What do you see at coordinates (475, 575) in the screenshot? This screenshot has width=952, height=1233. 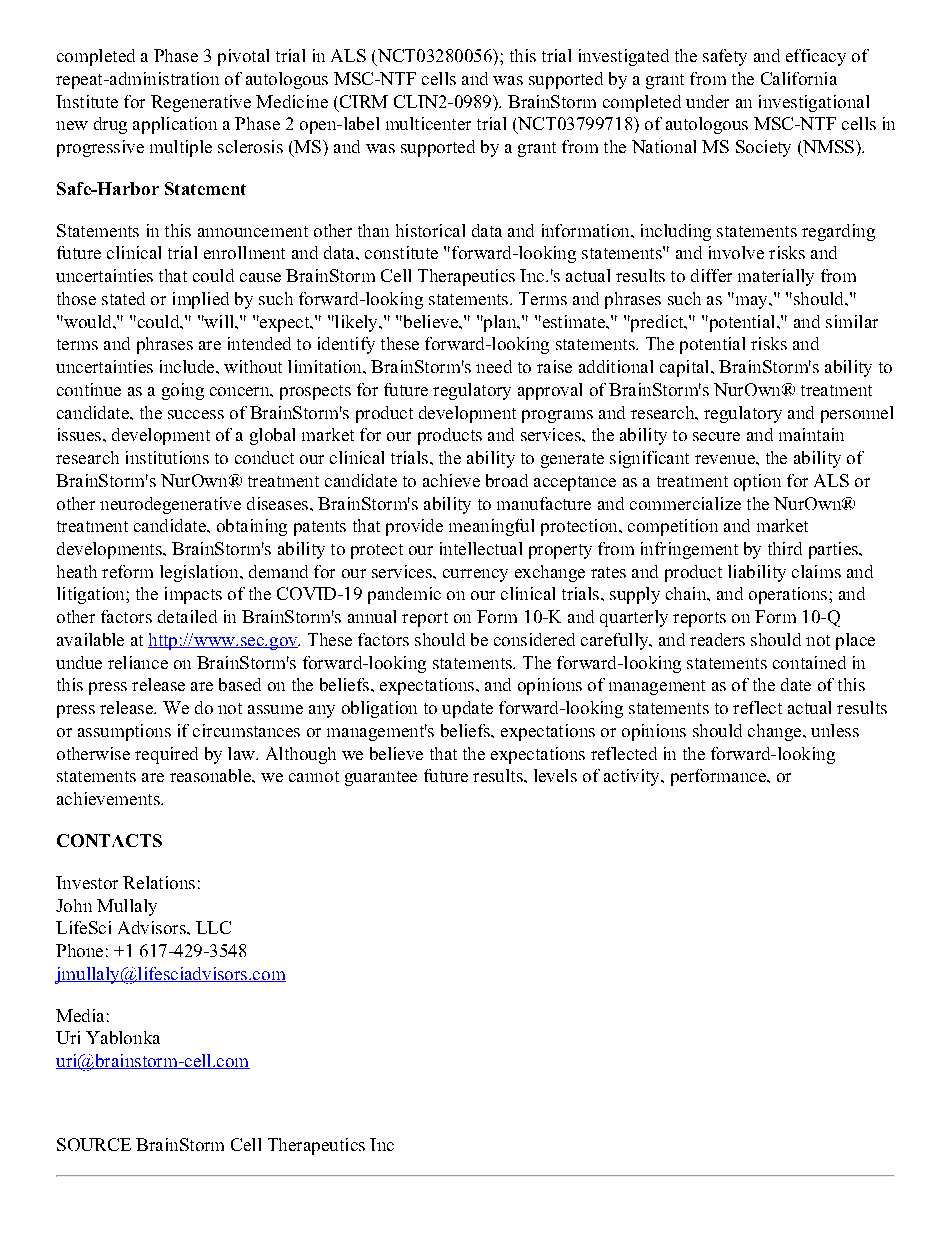 I see `currency` at bounding box center [475, 575].
